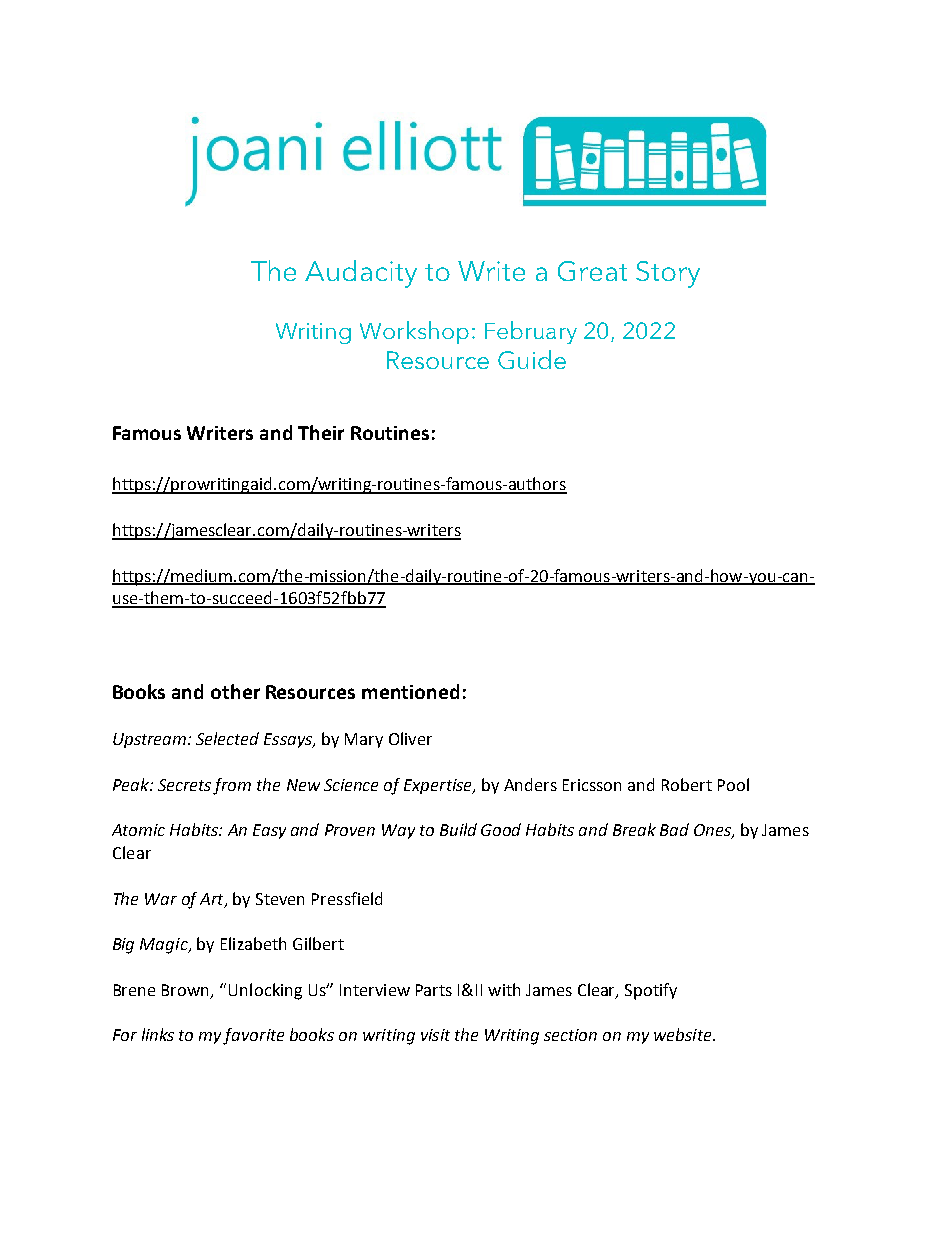 The height and width of the screenshot is (1233, 952). I want to click on visit, so click(435, 1035).
